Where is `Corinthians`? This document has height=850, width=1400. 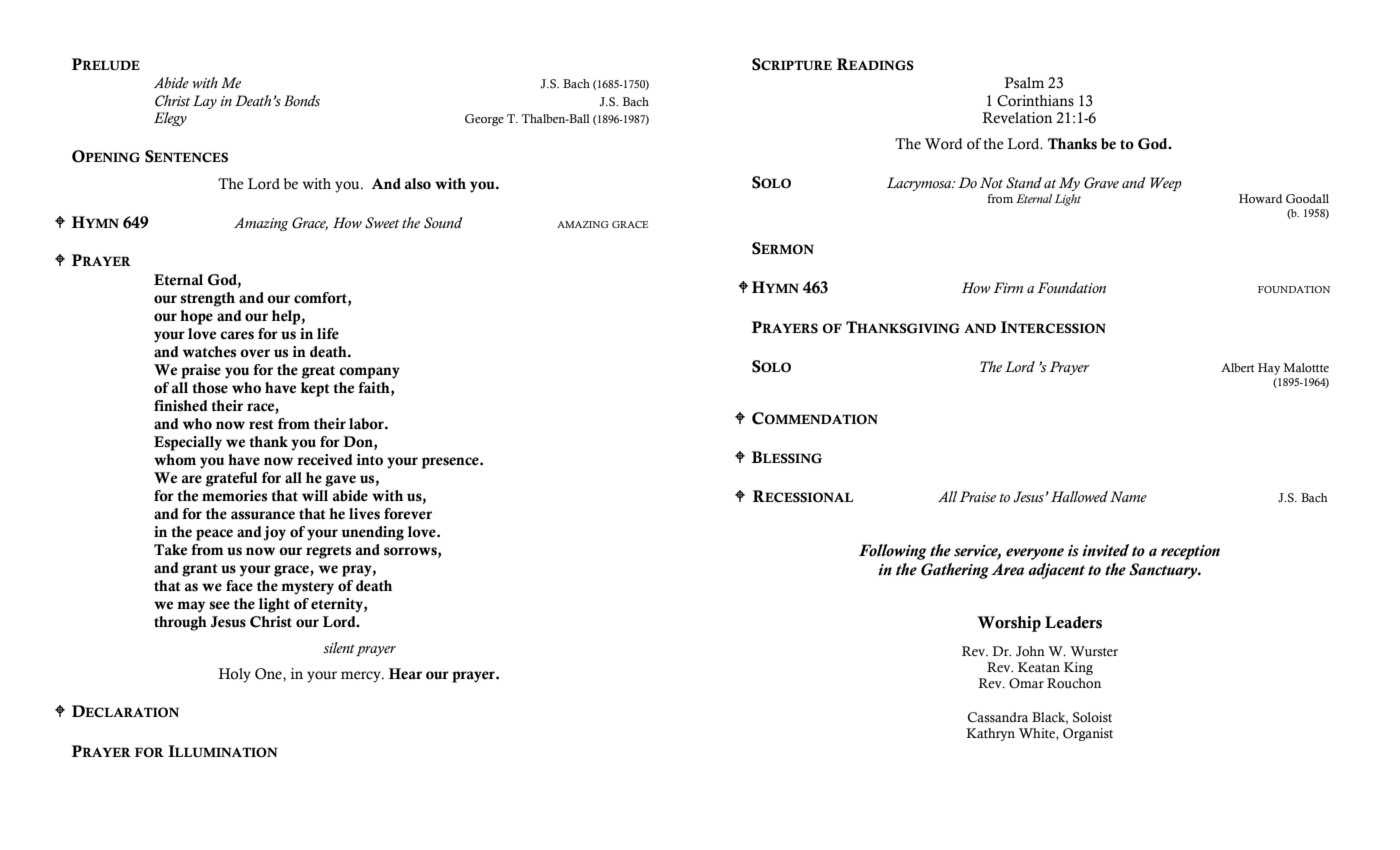 Corinthians is located at coordinates (1035, 101).
